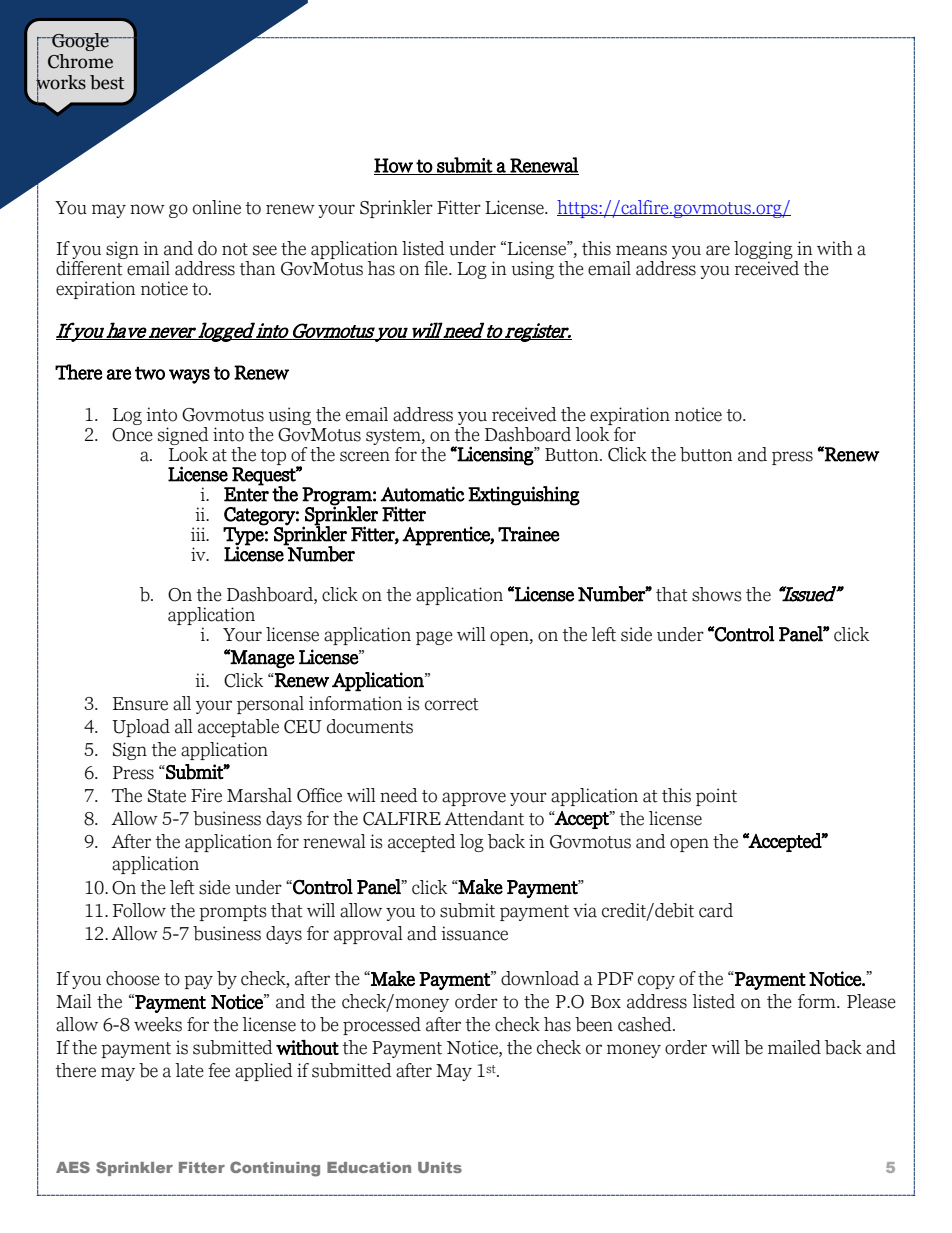  What do you see at coordinates (365, 456) in the image?
I see `screen` at bounding box center [365, 456].
